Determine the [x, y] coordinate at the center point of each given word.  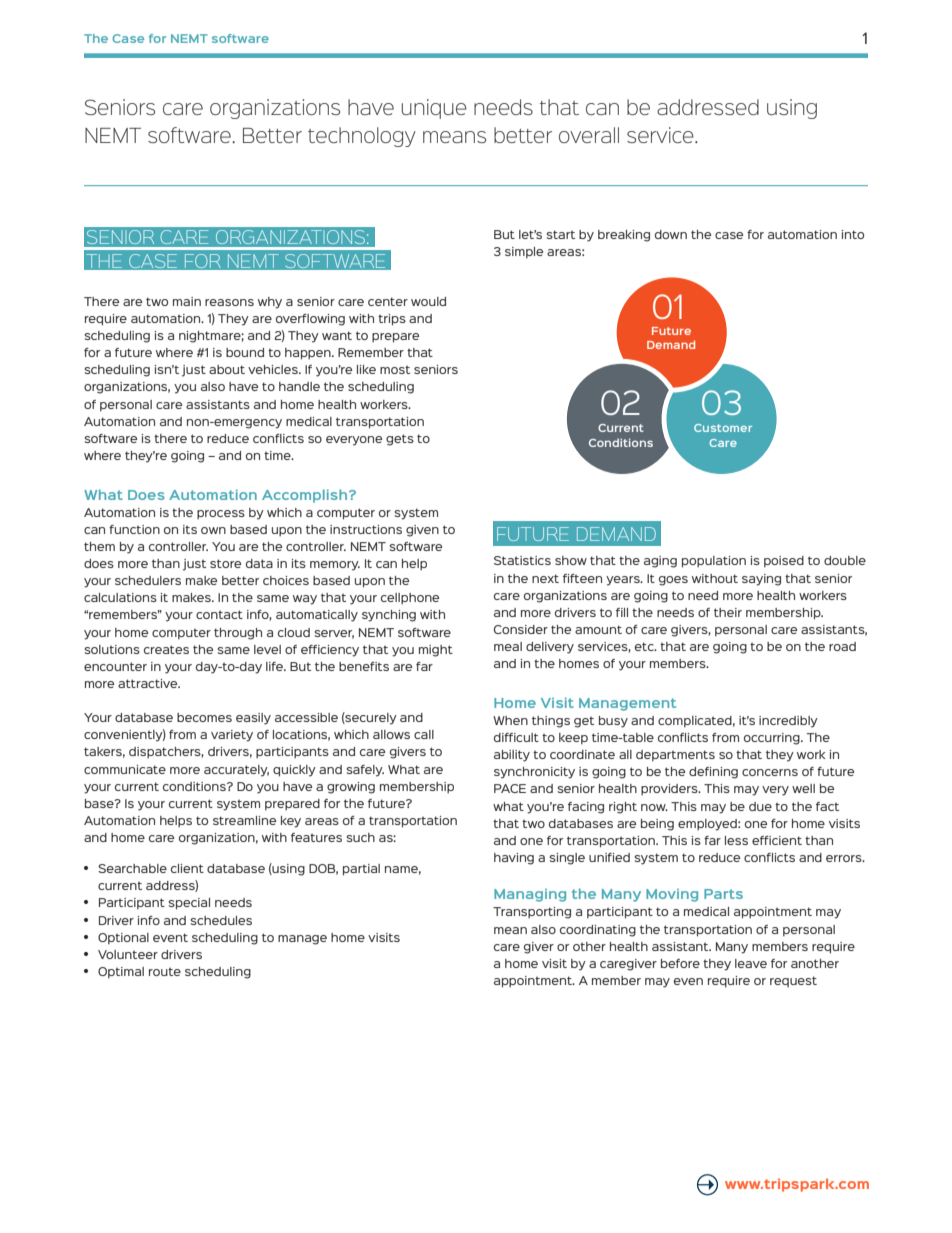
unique [434, 109]
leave [751, 963]
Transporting [532, 913]
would [428, 301]
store [225, 563]
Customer [723, 428]
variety [232, 736]
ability [512, 756]
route [165, 971]
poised [784, 561]
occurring [773, 739]
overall [589, 135]
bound [245, 352]
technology [362, 137]
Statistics [522, 560]
